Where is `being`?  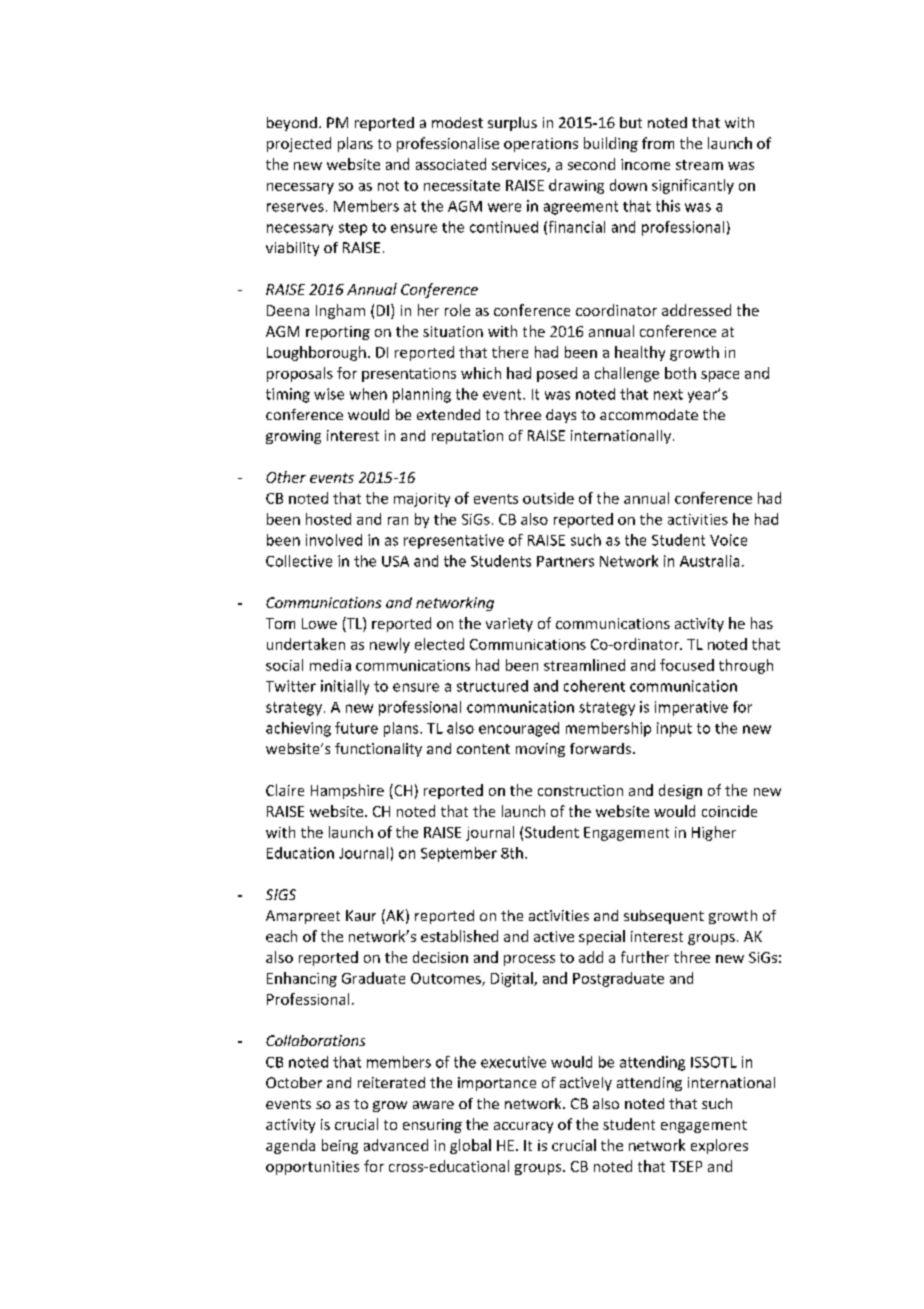
being is located at coordinates (340, 1146).
